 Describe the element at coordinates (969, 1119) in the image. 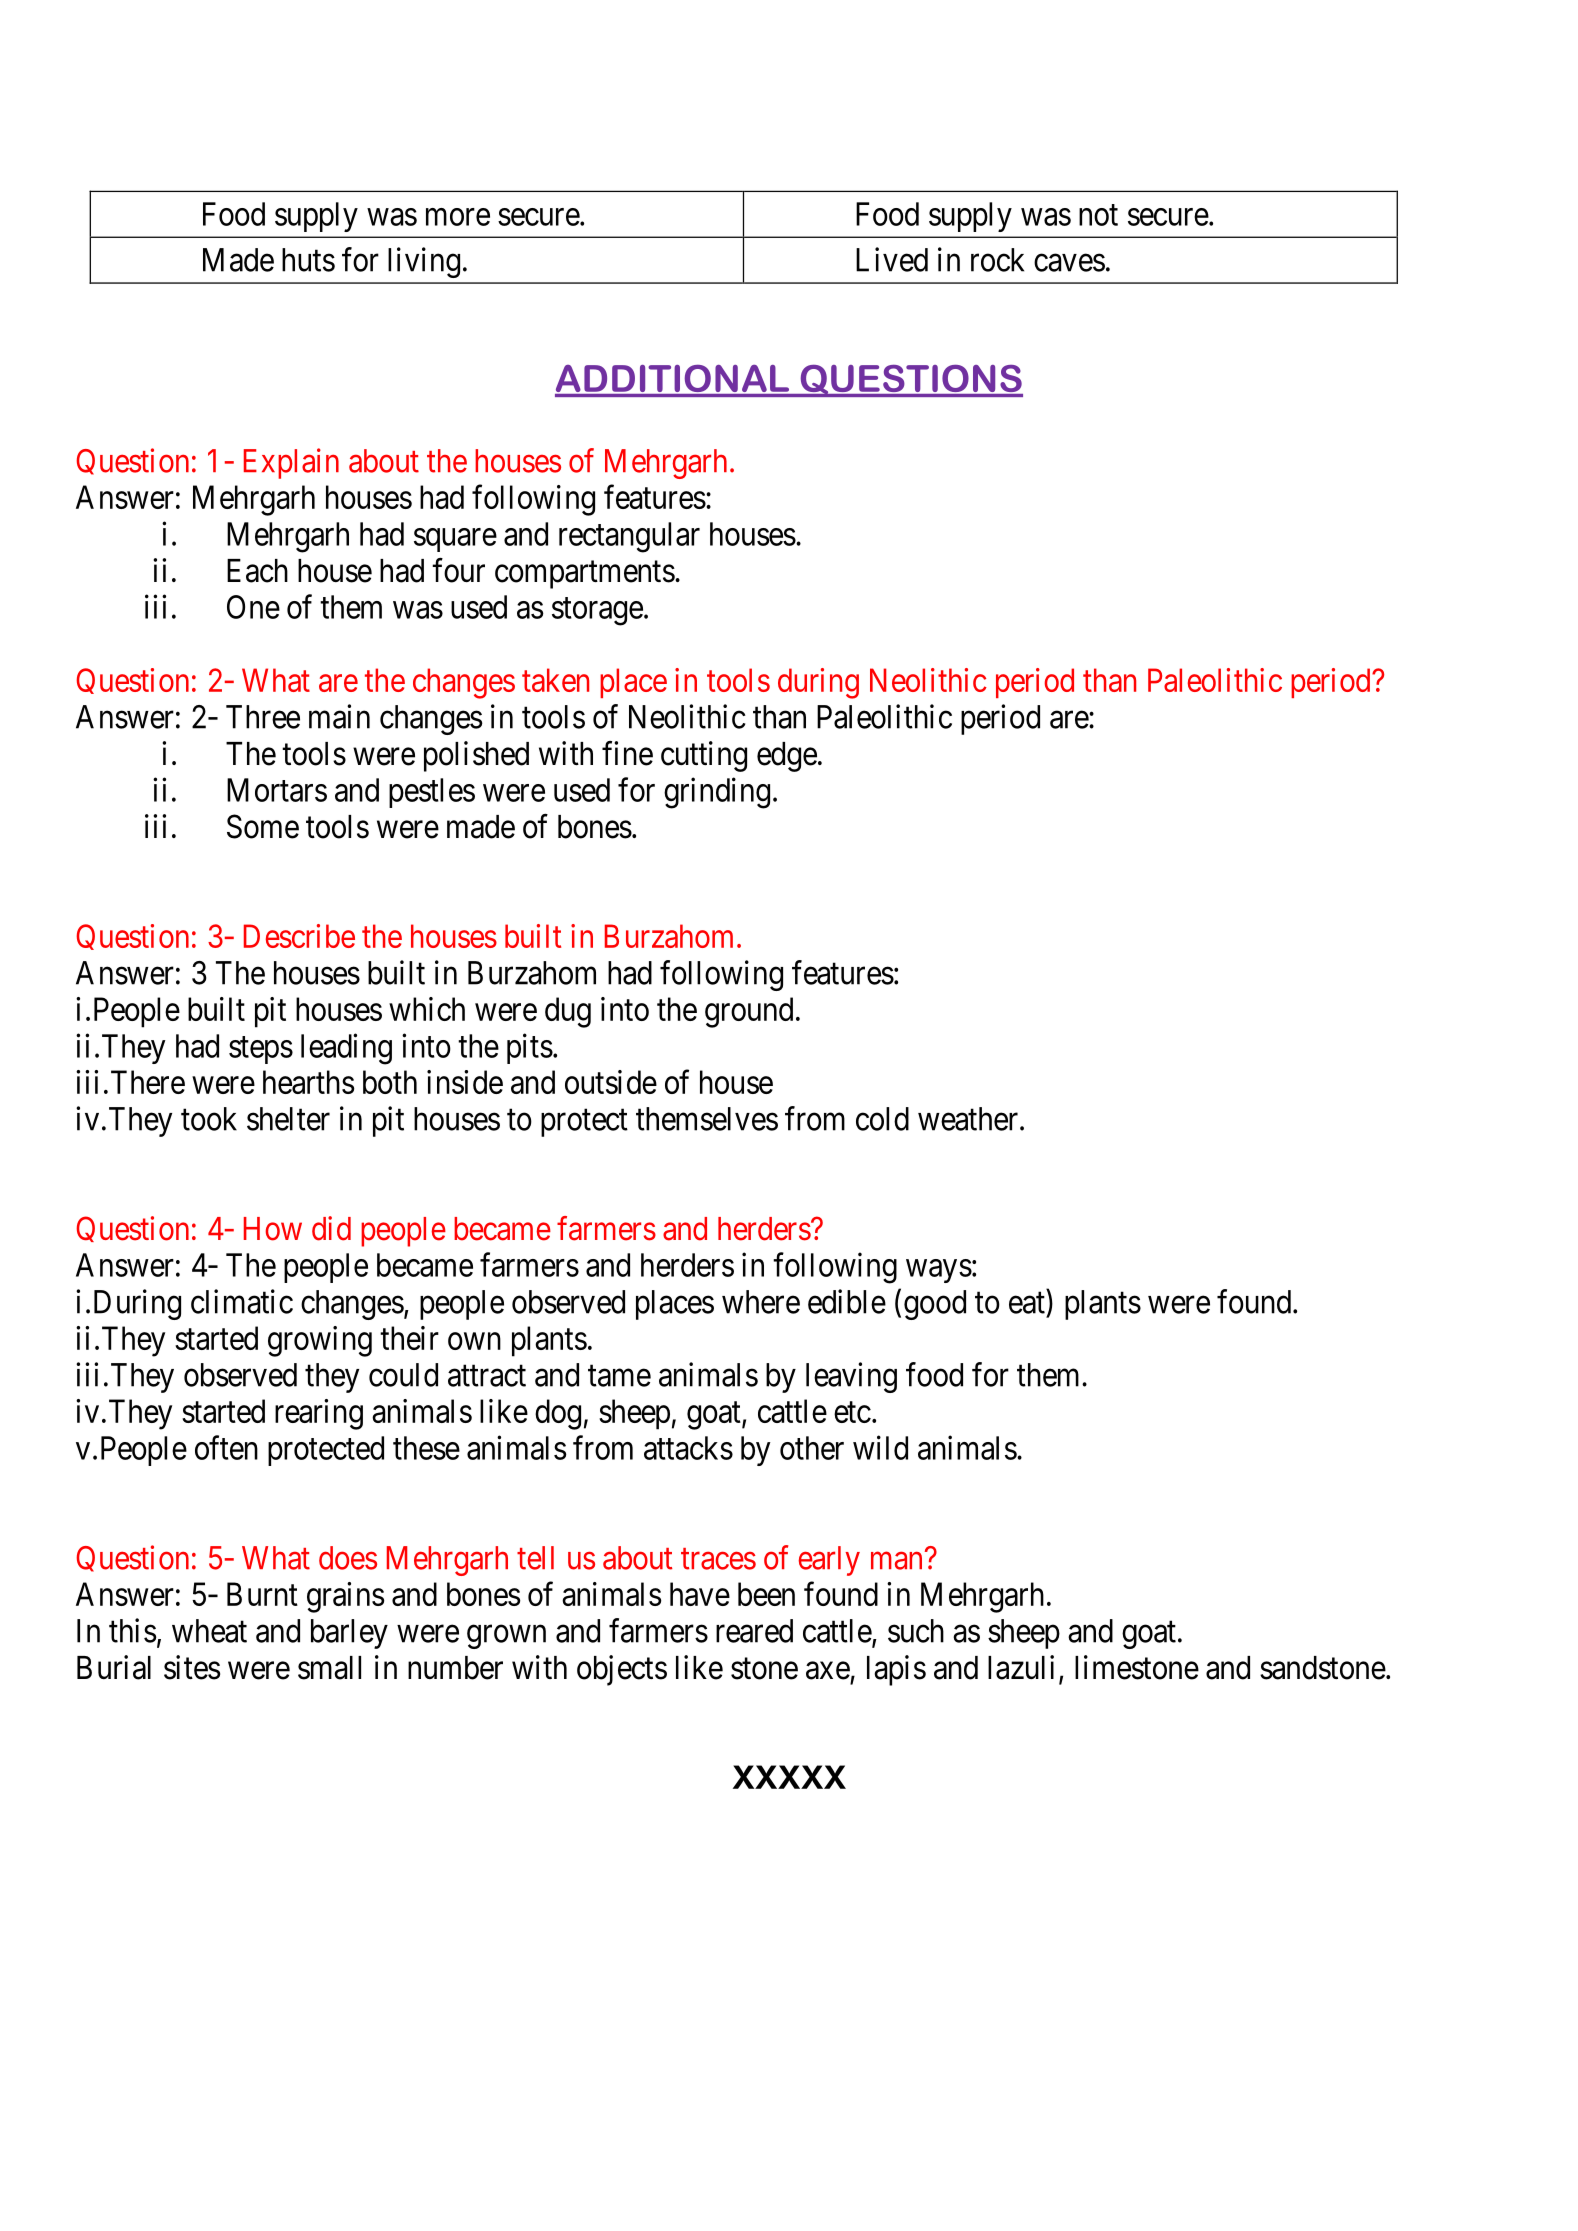

I see `weather` at that location.
